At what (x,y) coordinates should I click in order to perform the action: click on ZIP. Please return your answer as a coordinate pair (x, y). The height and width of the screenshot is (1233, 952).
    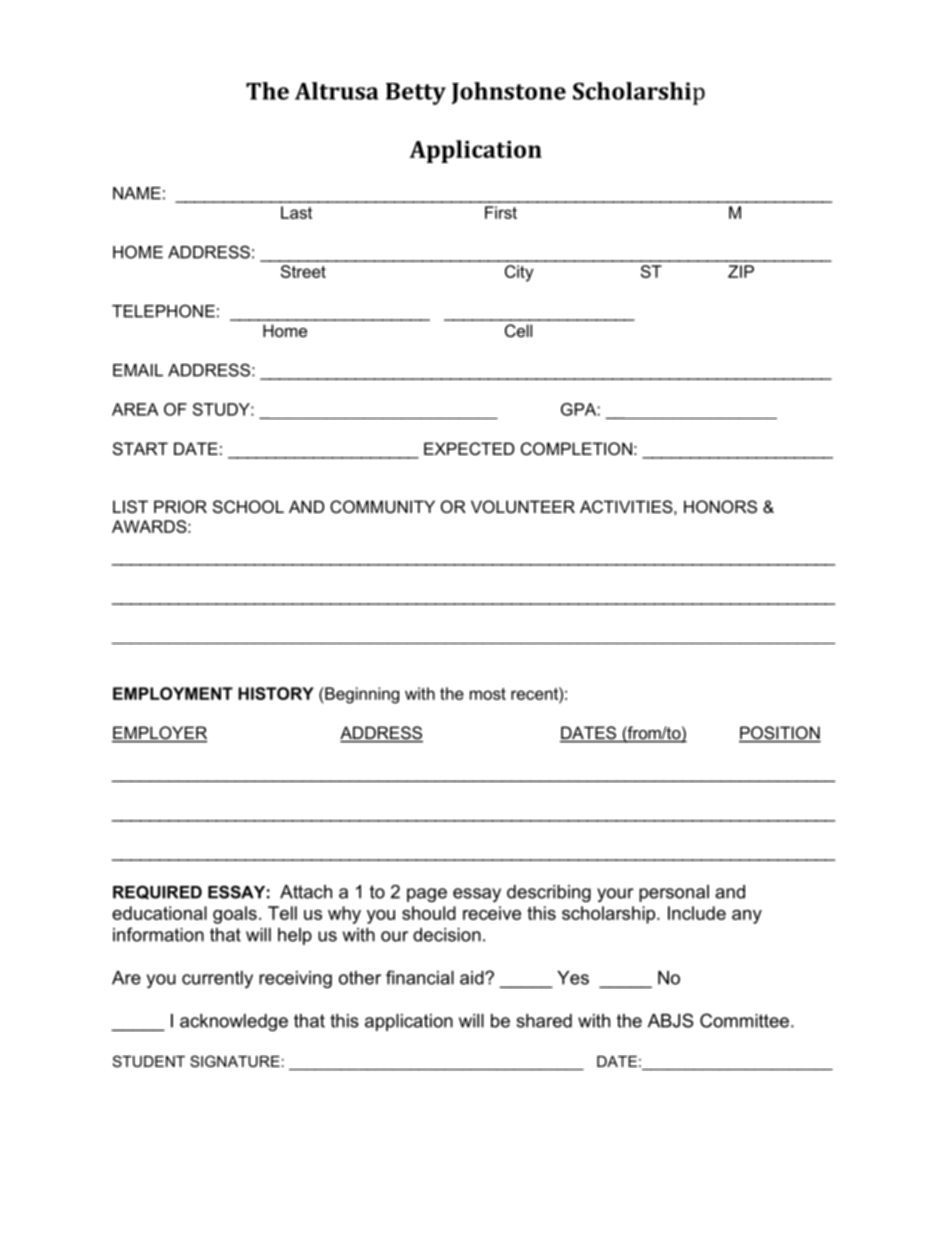
    Looking at the image, I should click on (741, 271).
